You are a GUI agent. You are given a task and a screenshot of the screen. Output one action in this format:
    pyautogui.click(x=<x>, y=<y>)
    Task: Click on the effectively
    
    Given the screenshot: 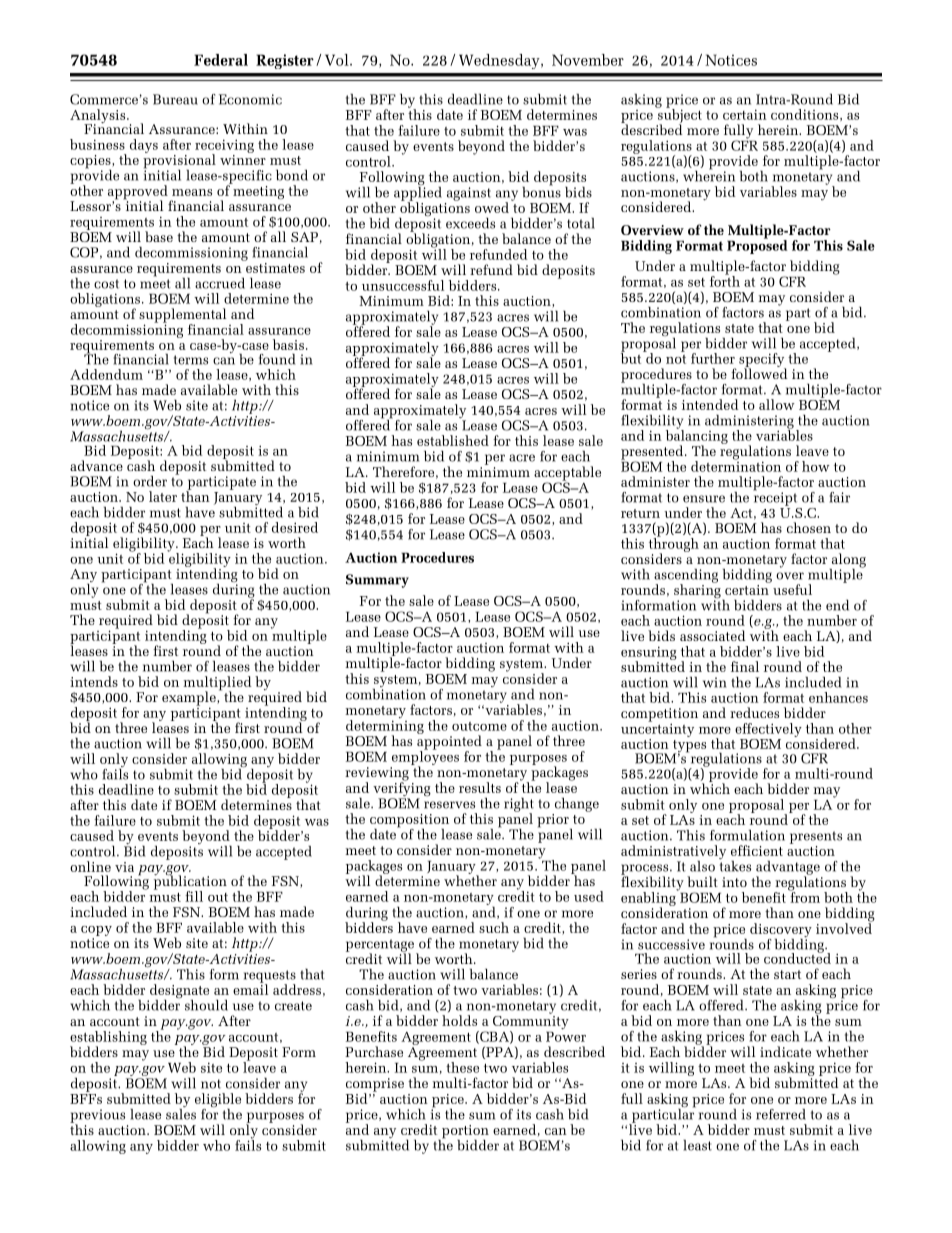 What is the action you would take?
    pyautogui.click(x=768, y=730)
